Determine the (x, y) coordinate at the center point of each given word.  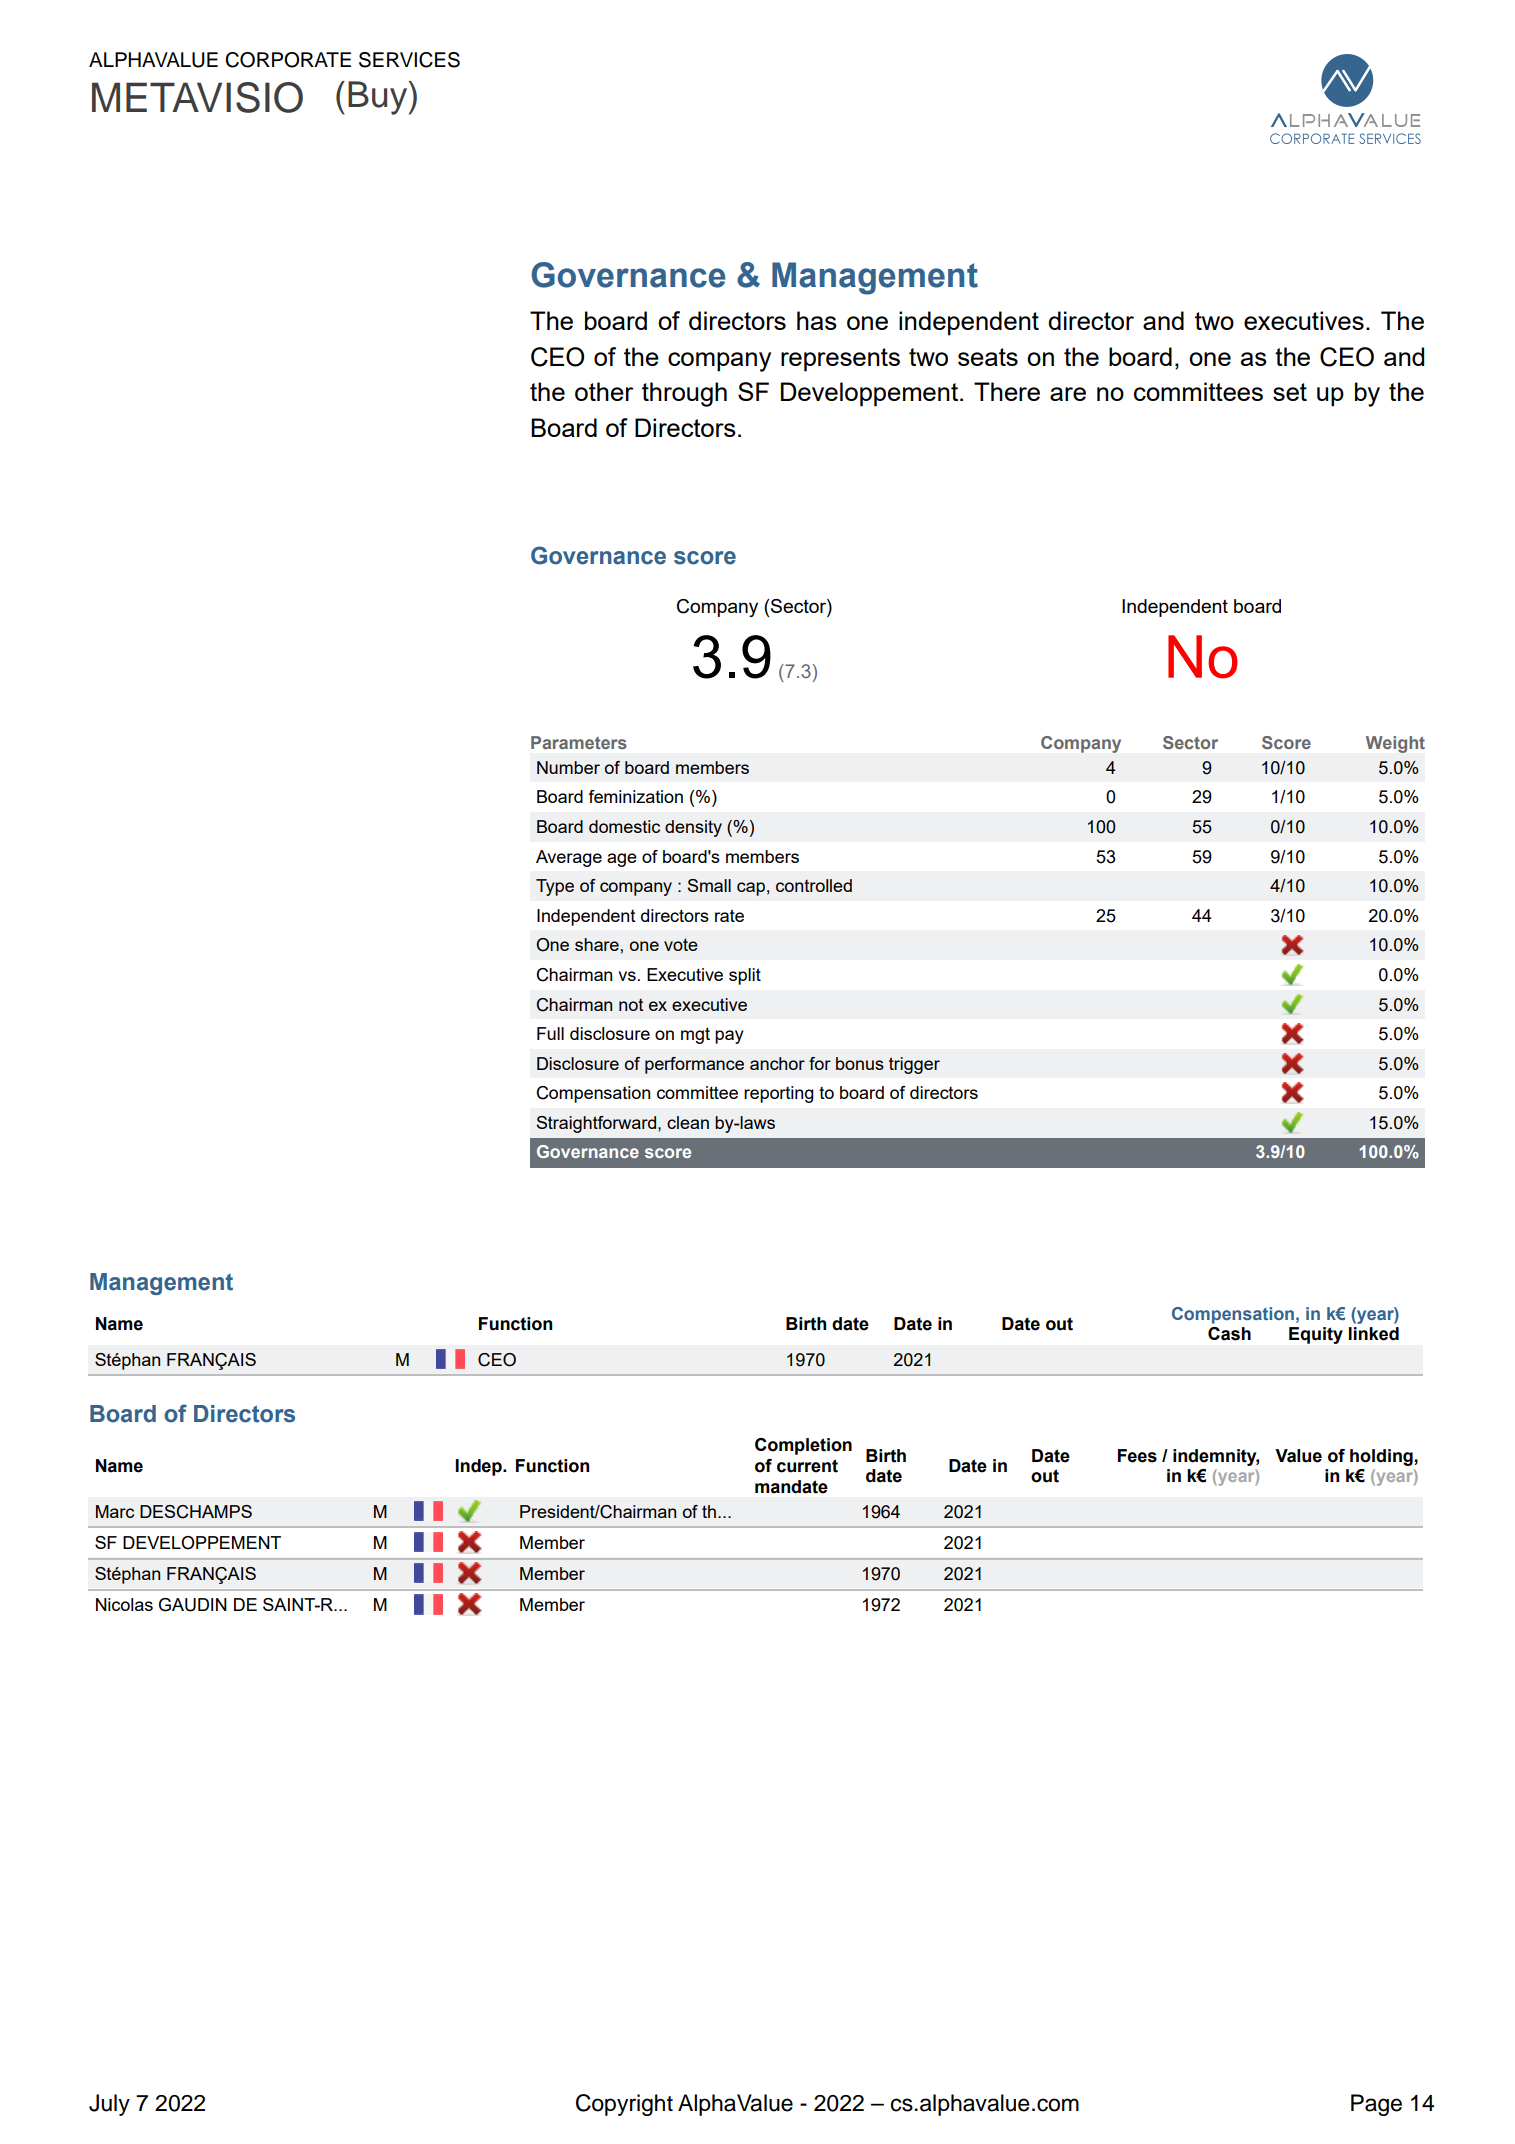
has (817, 320)
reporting (779, 1094)
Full (550, 1033)
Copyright (624, 2105)
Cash (1229, 1334)
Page (1376, 2105)
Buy (379, 98)
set (1290, 392)
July (109, 2105)
